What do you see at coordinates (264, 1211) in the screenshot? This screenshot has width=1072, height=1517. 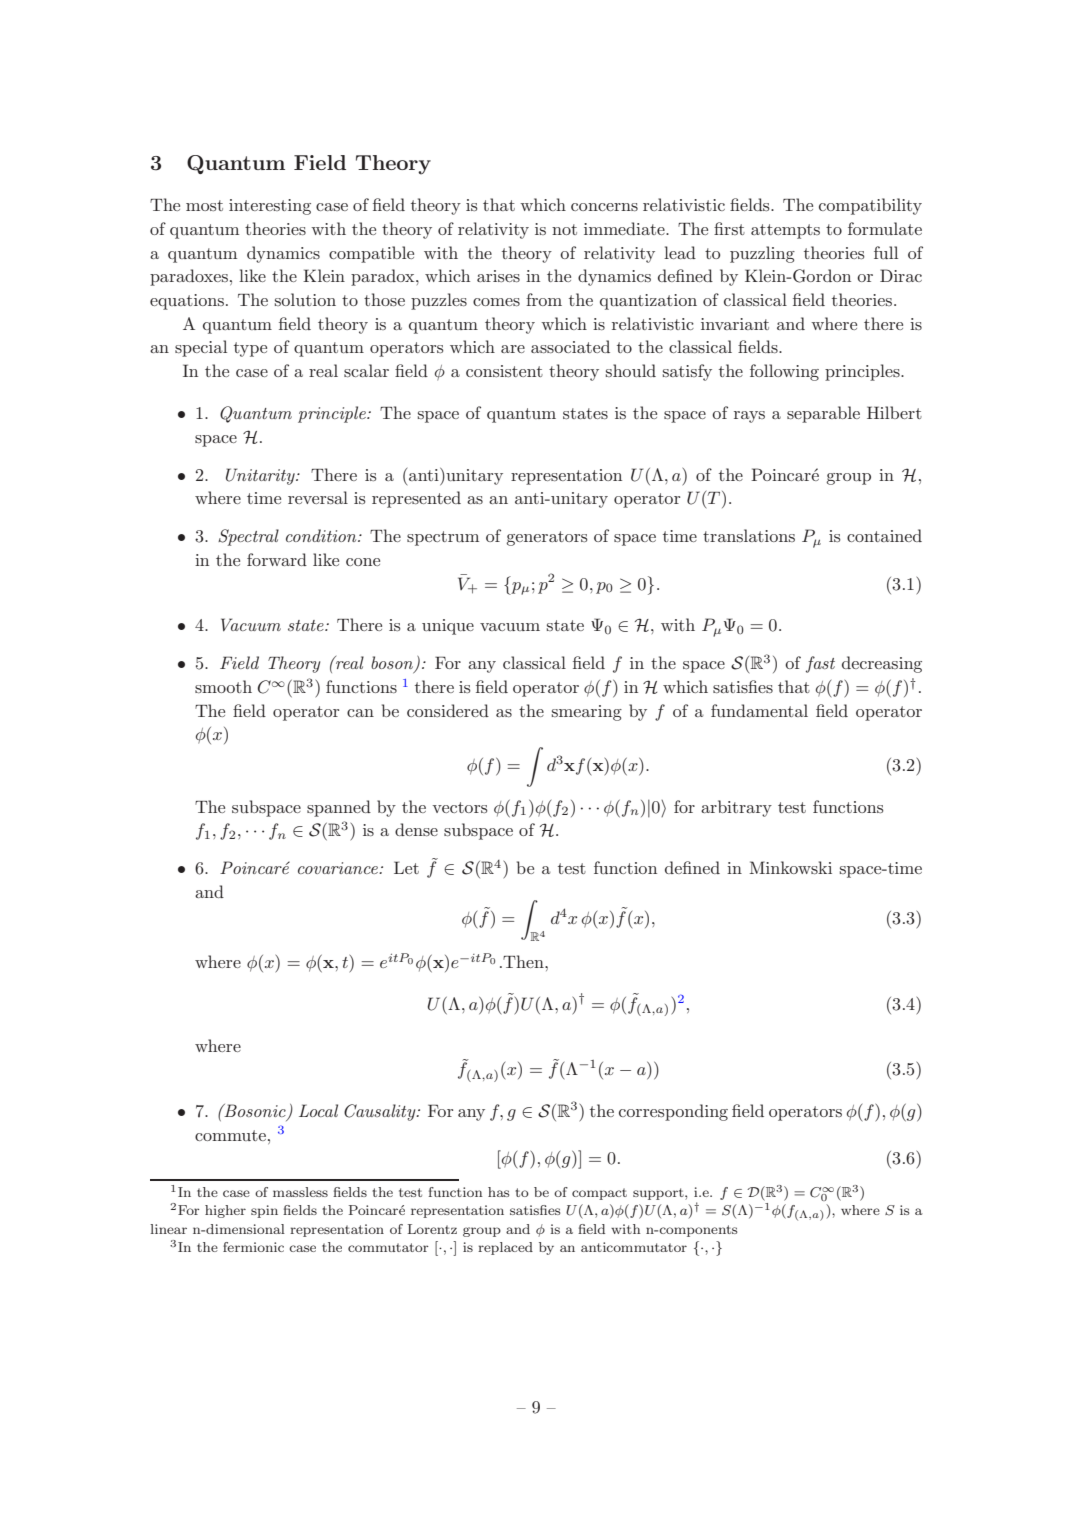 I see `spin` at bounding box center [264, 1211].
